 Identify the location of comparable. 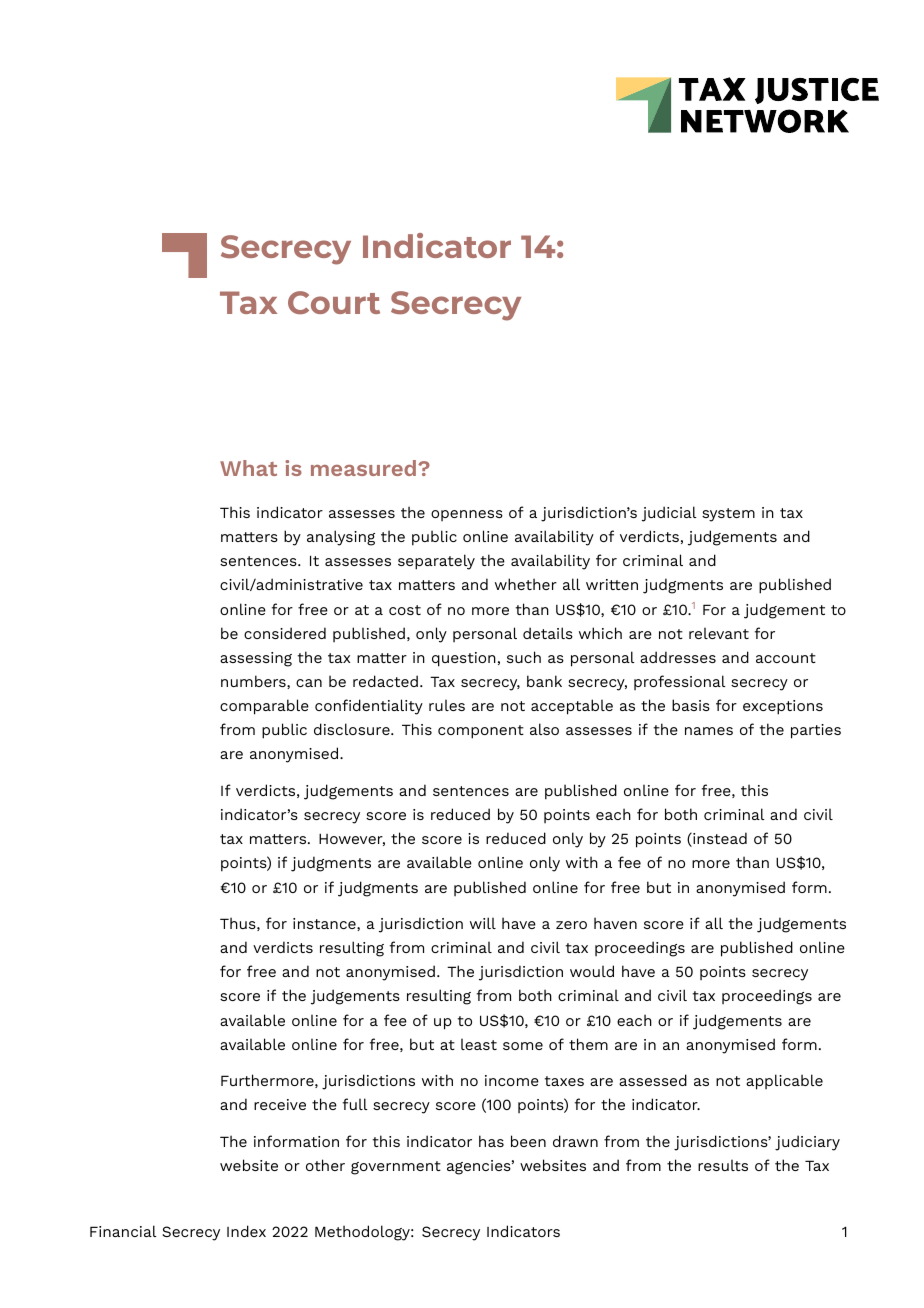
(264, 707).
